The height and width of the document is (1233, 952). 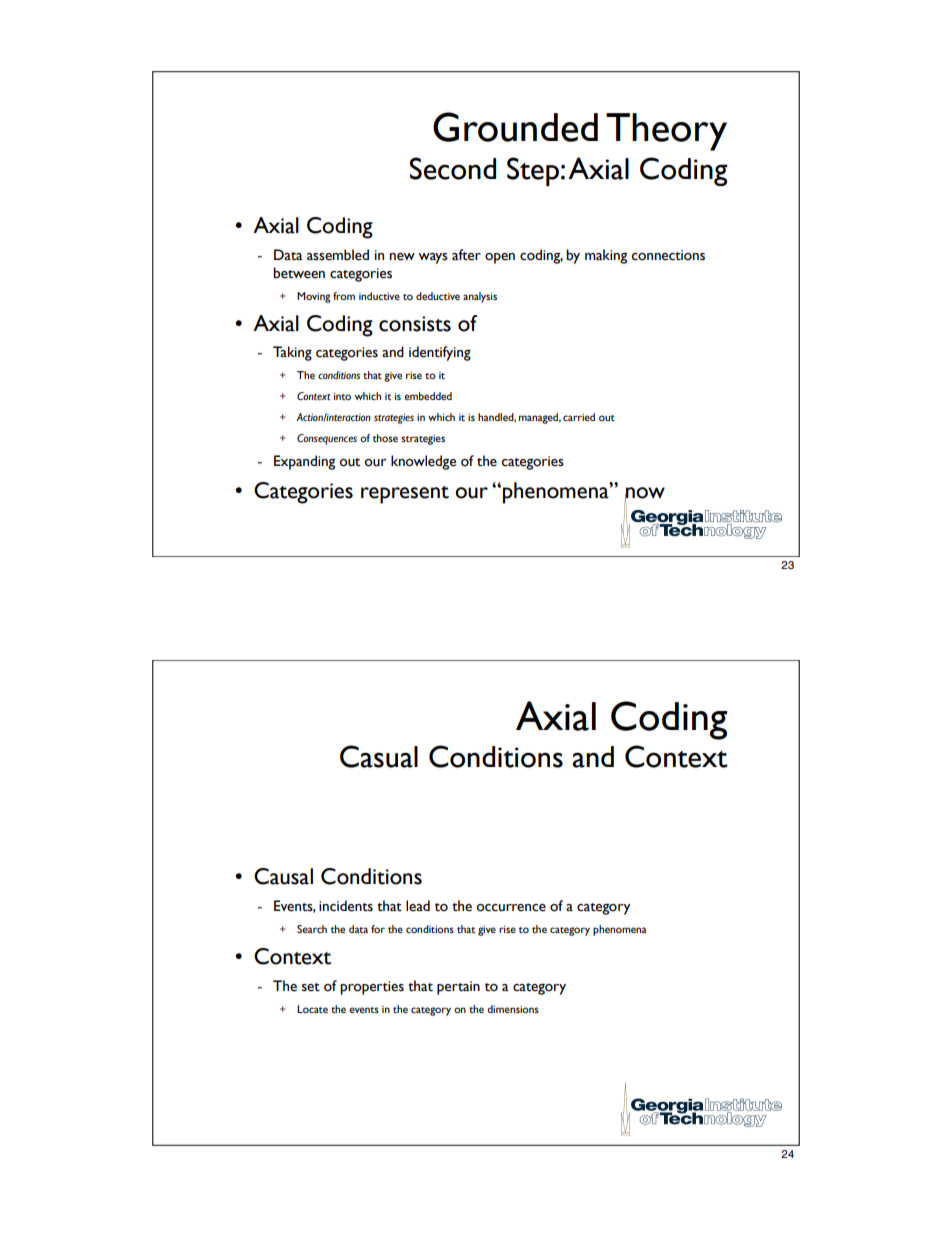 What do you see at coordinates (311, 987) in the document?
I see `set` at bounding box center [311, 987].
